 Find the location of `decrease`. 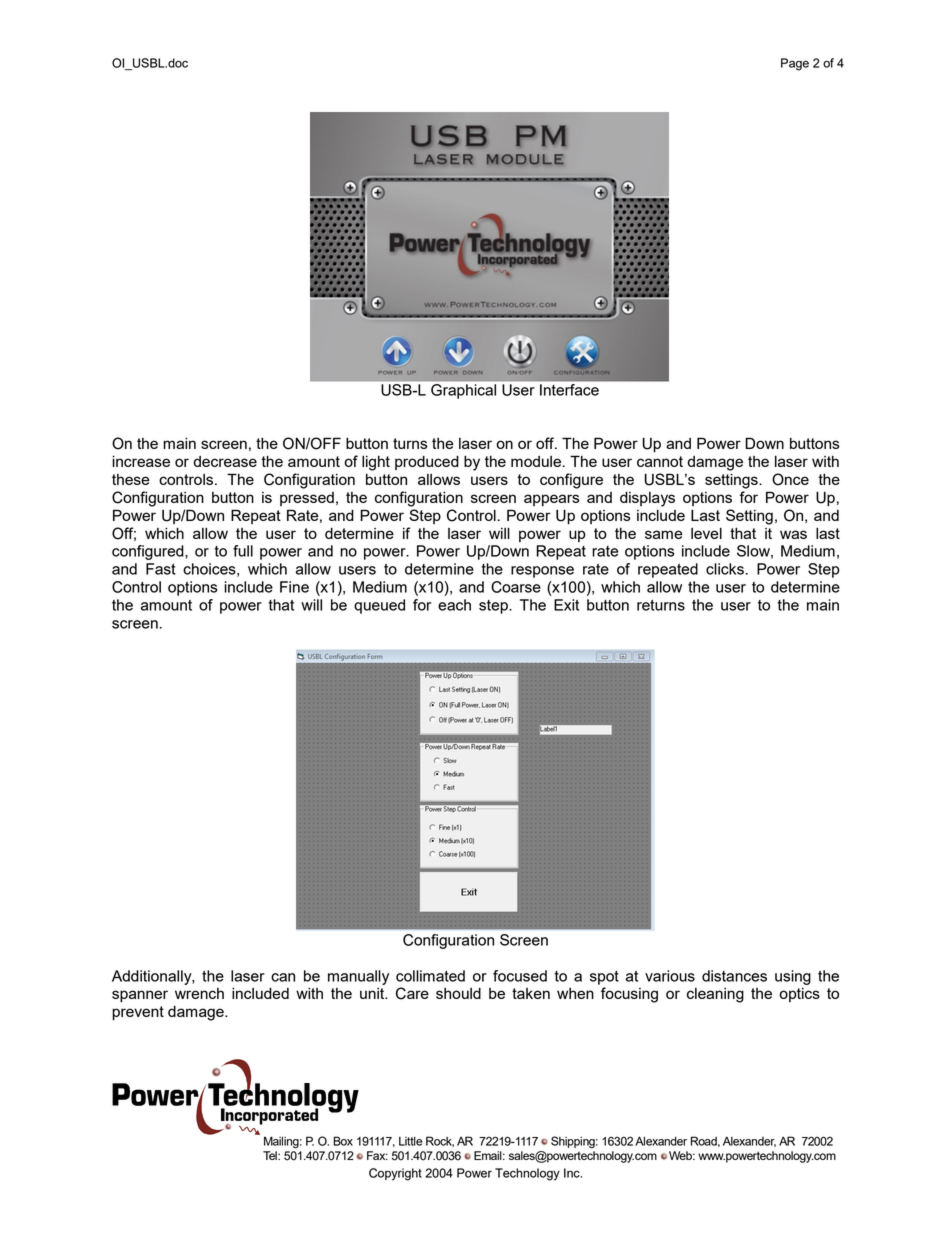

decrease is located at coordinates (225, 461).
